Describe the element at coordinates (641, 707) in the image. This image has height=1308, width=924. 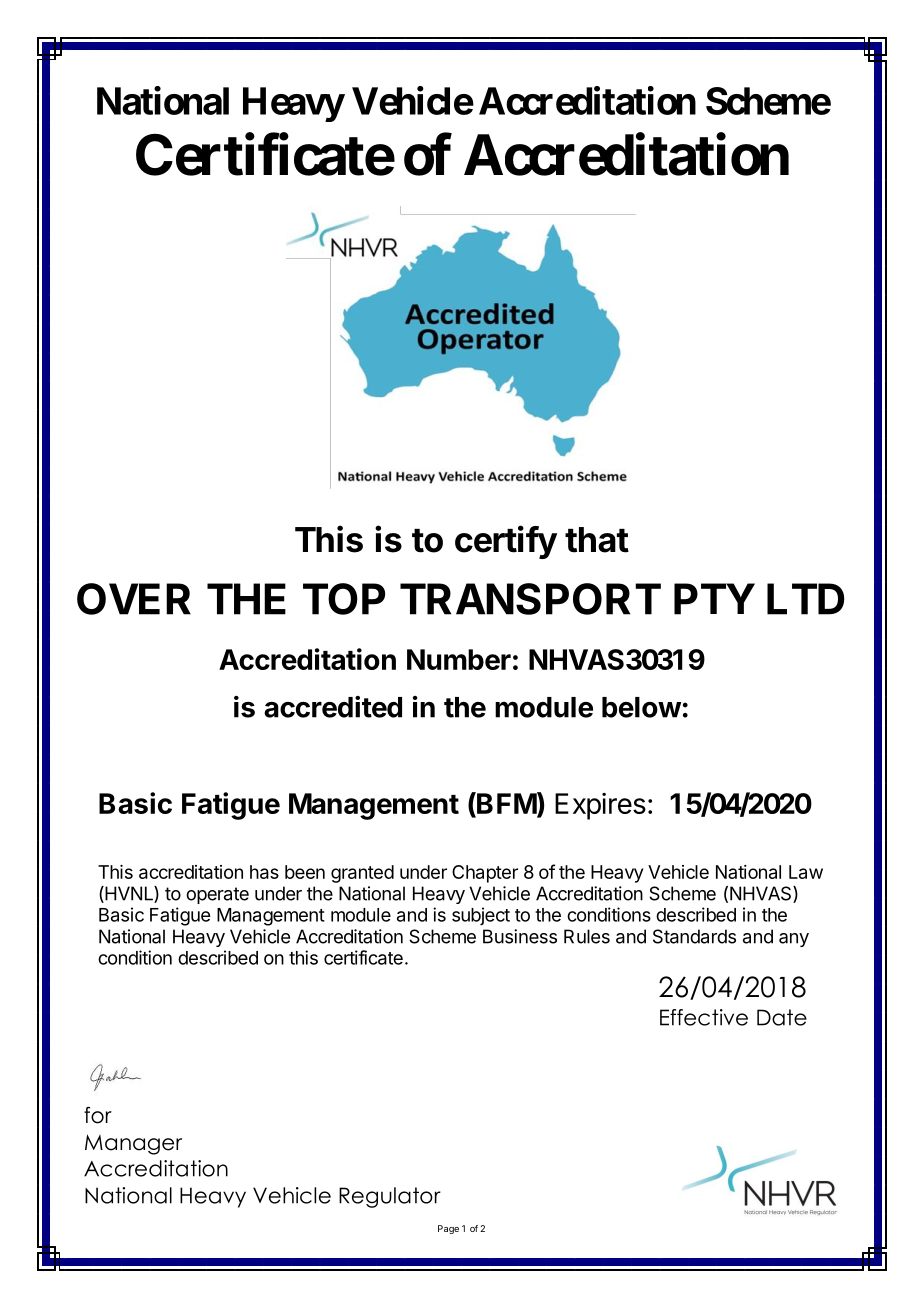
I see `below` at that location.
